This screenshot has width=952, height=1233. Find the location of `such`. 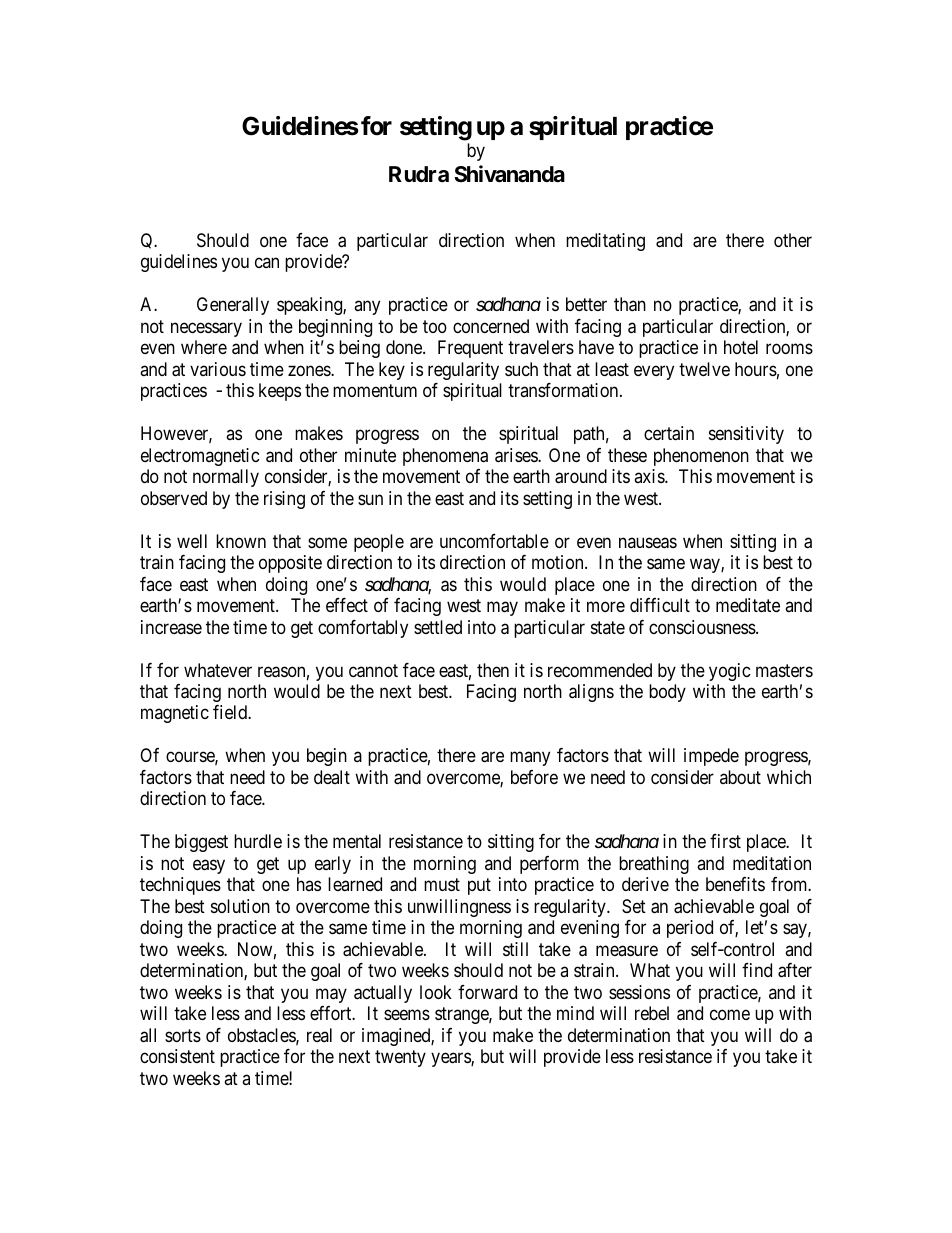

such is located at coordinates (521, 369).
